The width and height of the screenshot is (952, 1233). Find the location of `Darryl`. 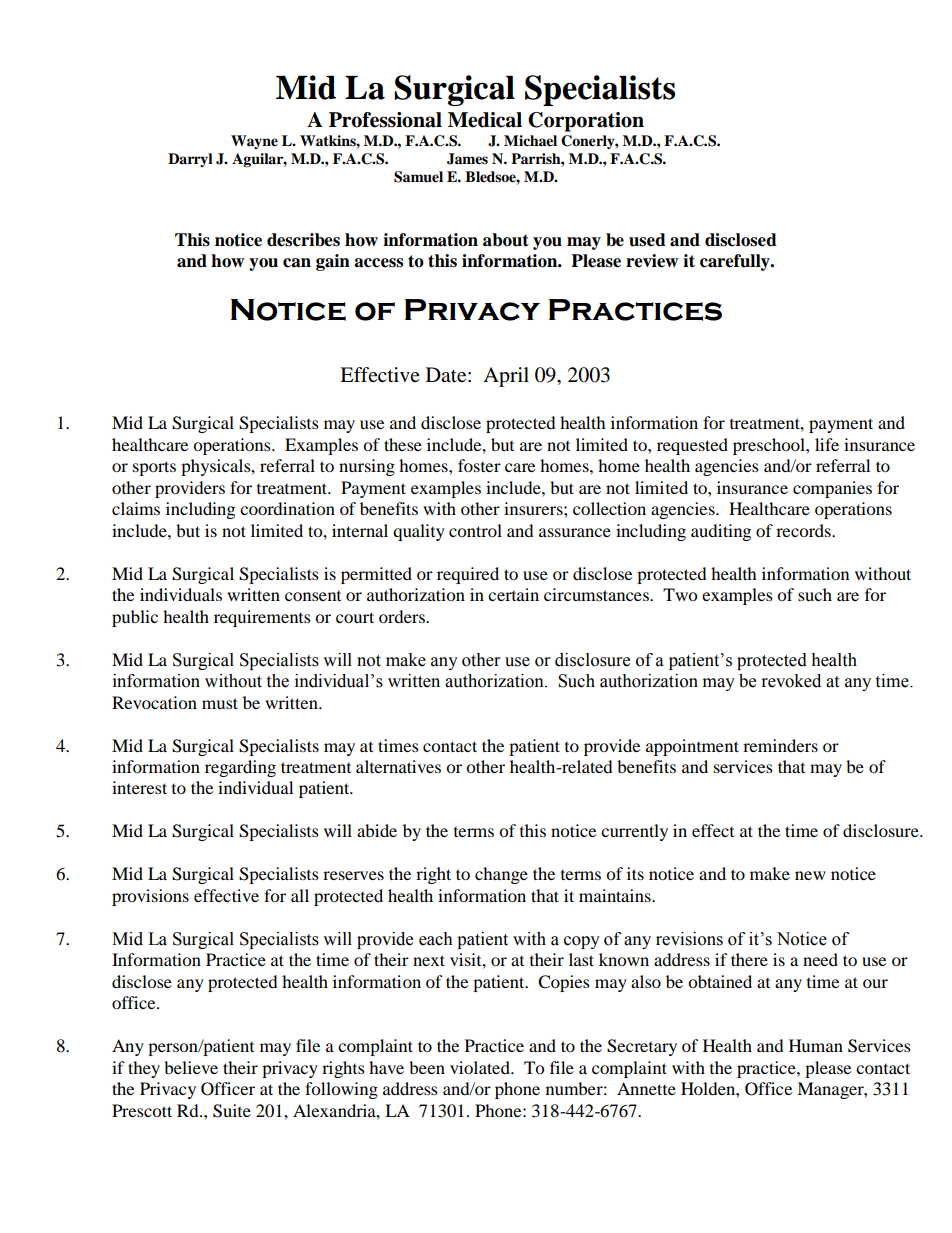

Darryl is located at coordinates (190, 160).
